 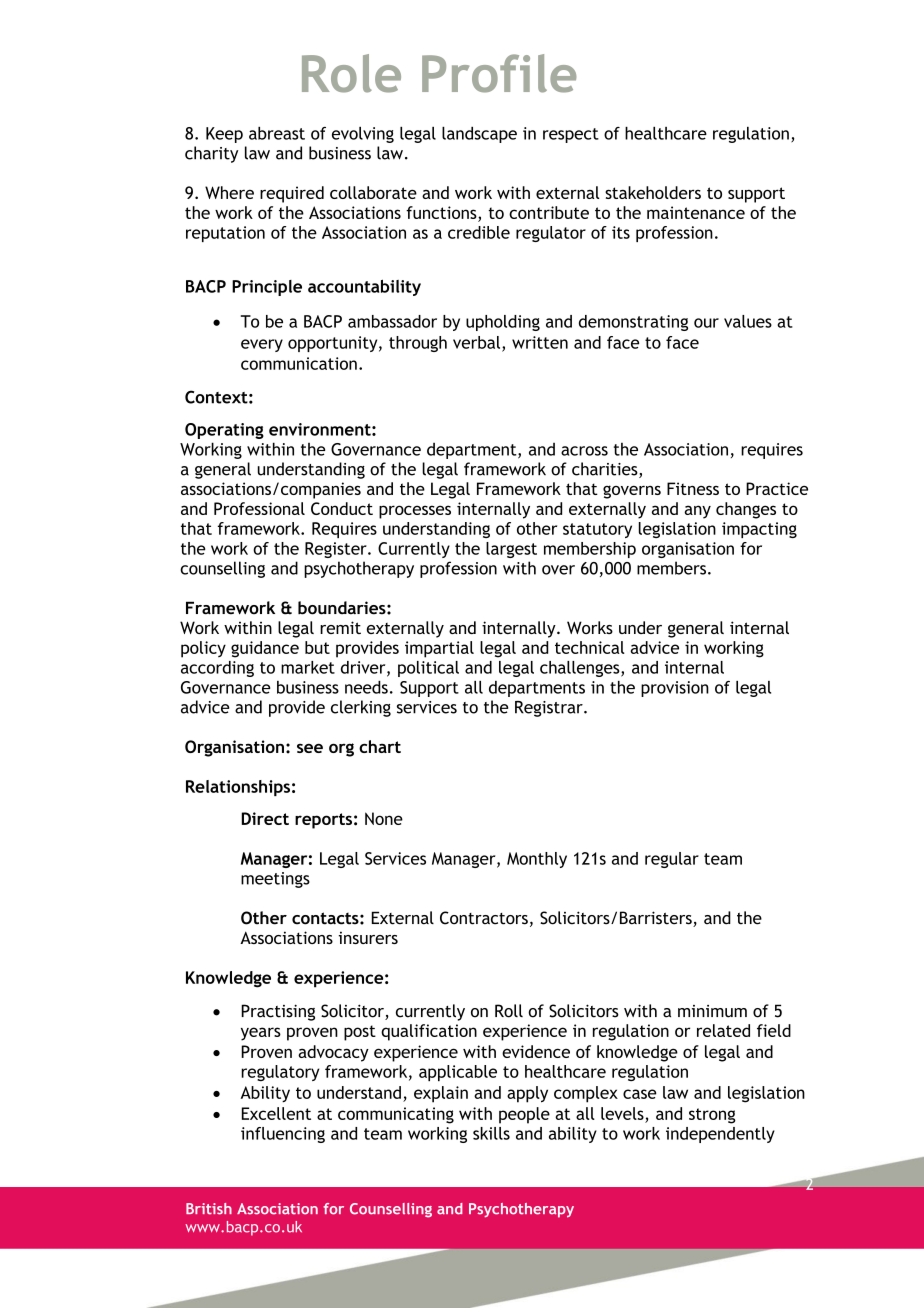 I want to click on Direct, so click(x=265, y=818).
